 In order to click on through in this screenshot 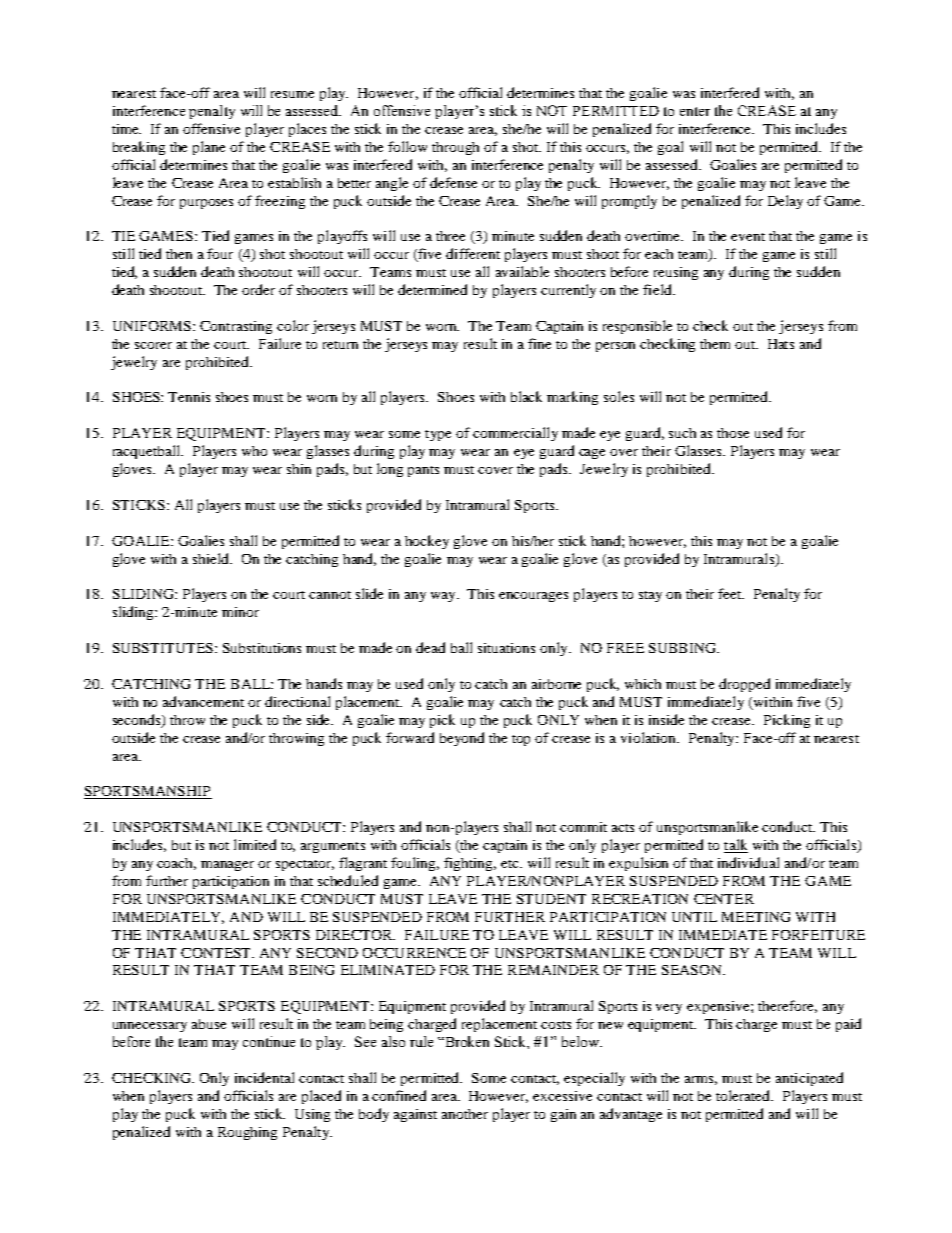, I will do `click(455, 148)`.
